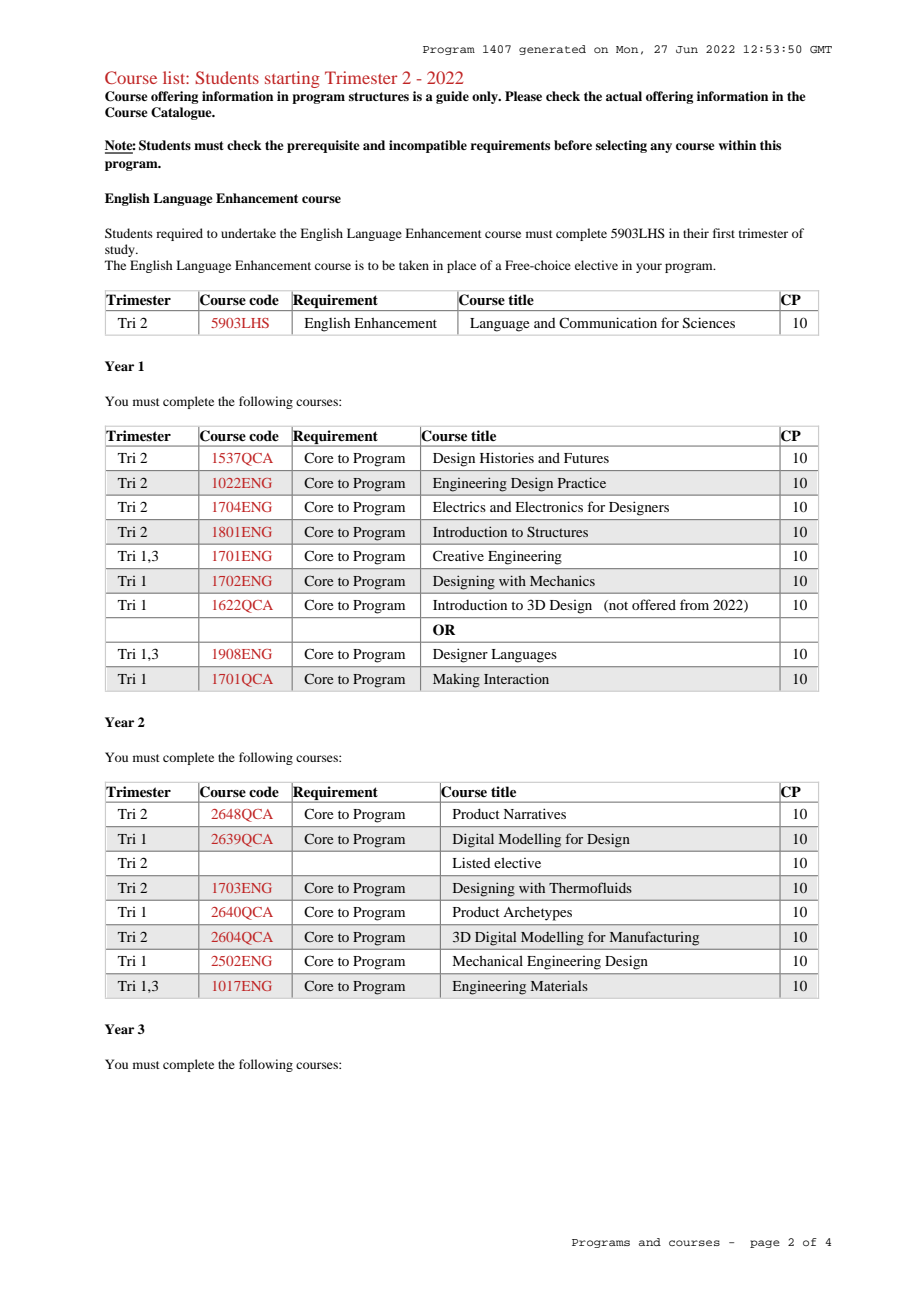  I want to click on page, so click(765, 1244).
